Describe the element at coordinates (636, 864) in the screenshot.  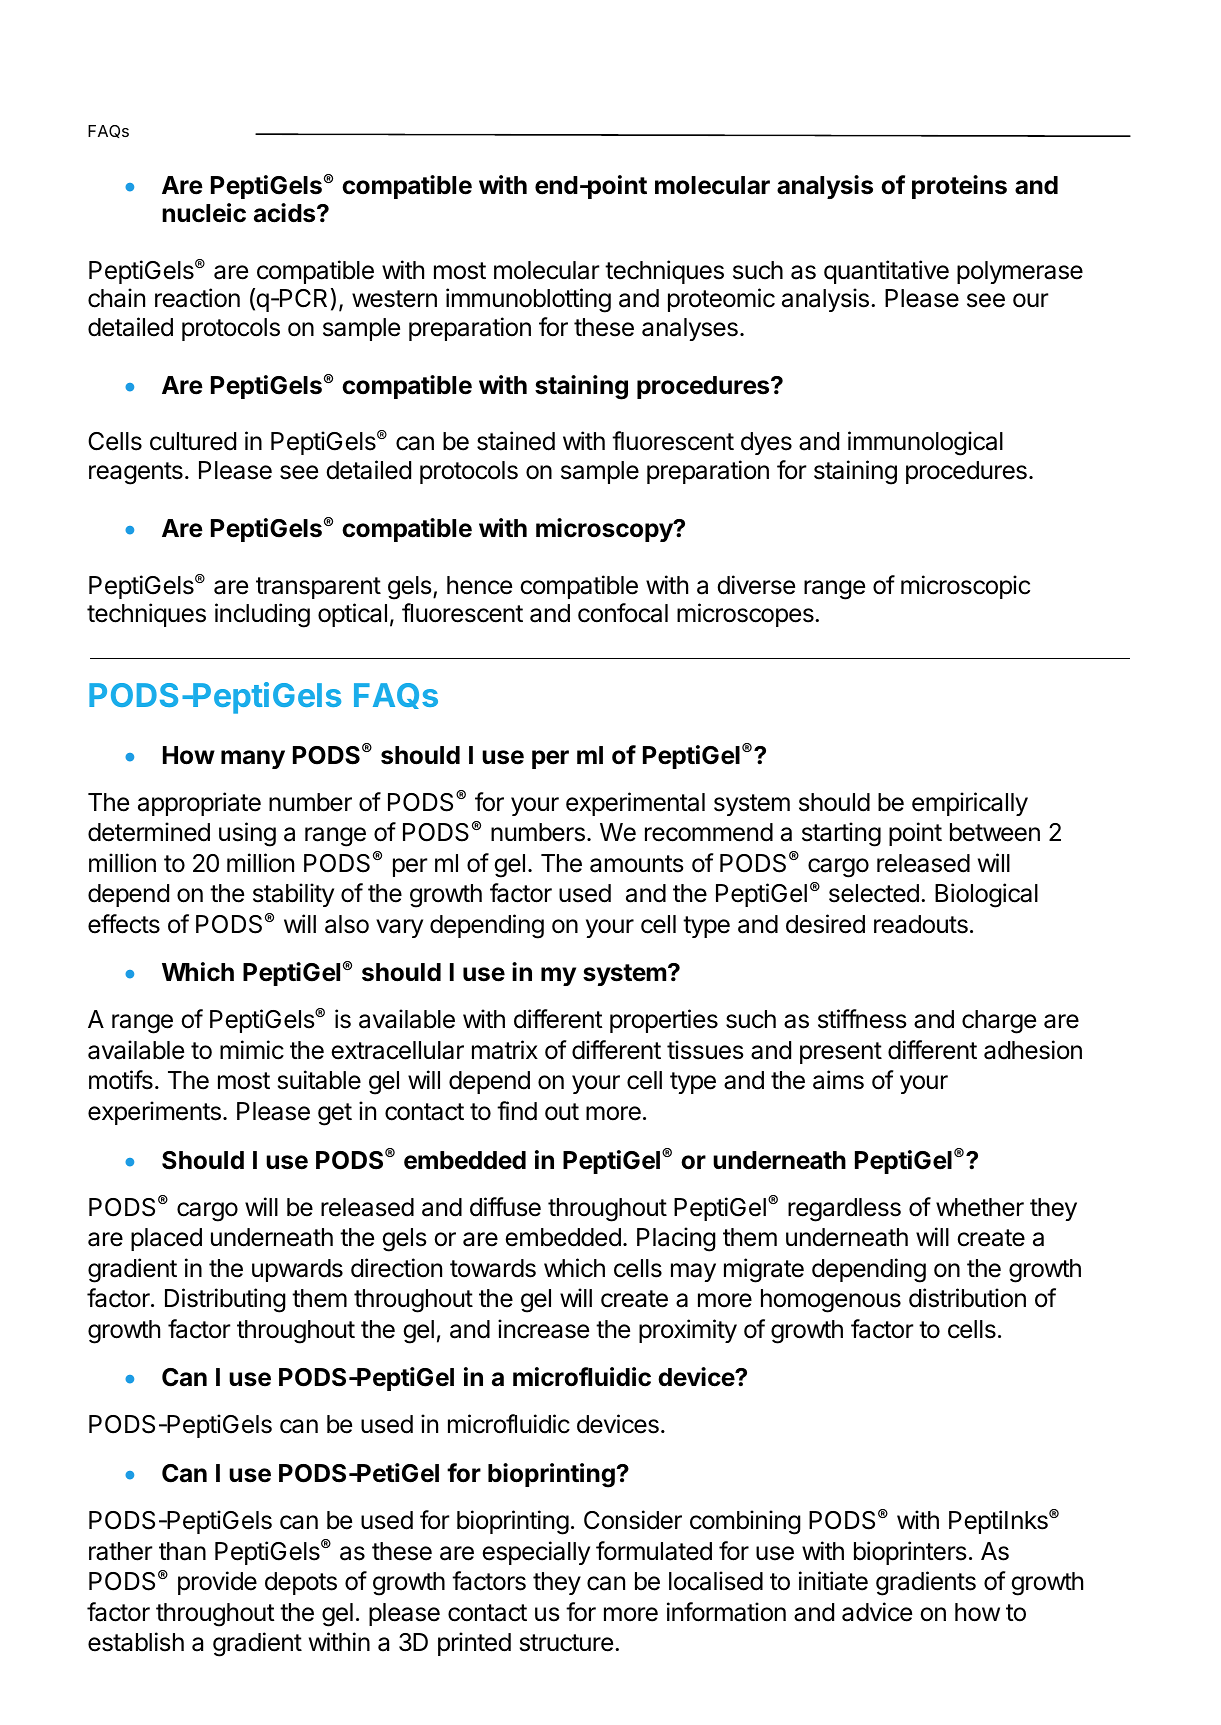
I see `amounts` at that location.
